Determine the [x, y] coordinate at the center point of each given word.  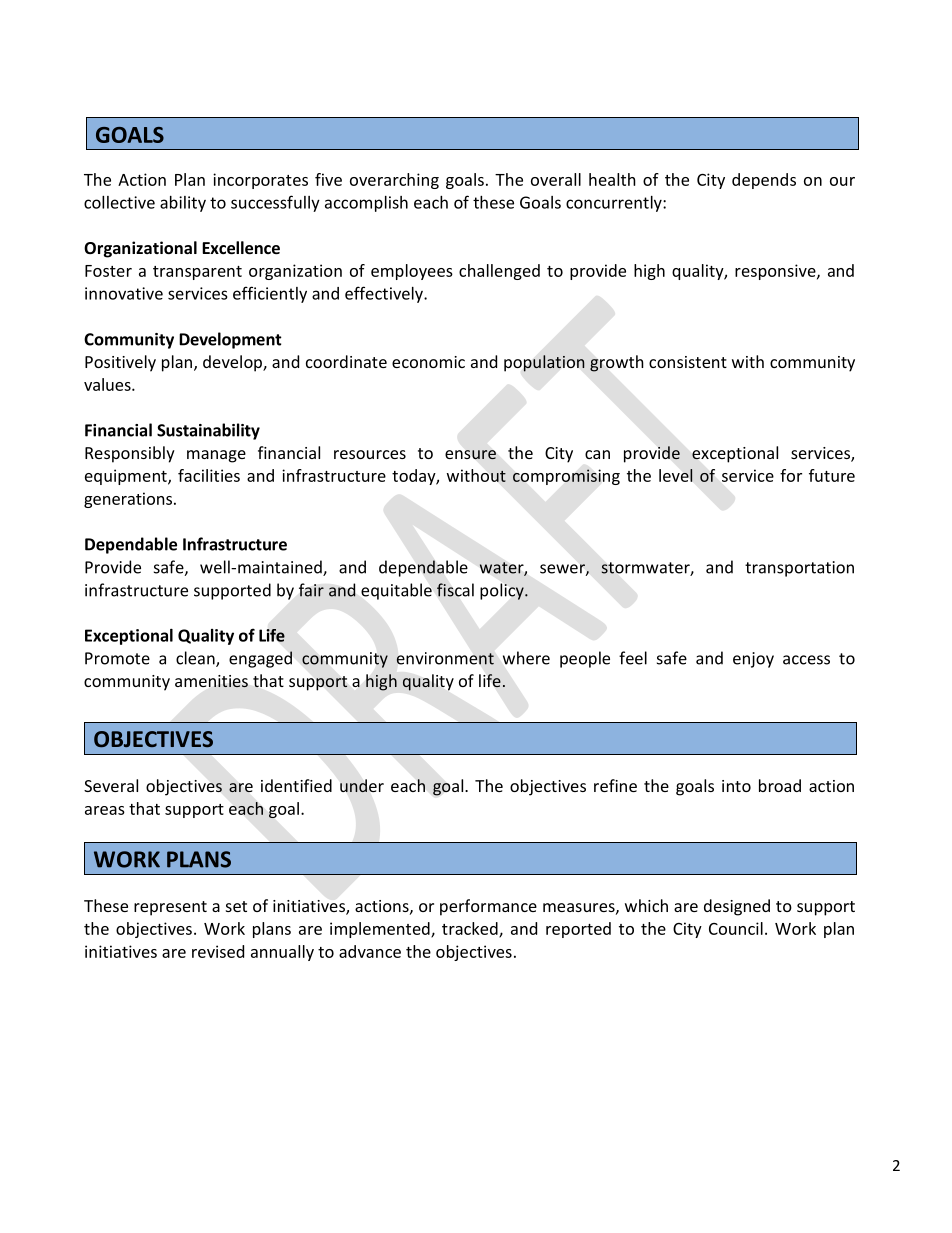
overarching [394, 181]
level [676, 475]
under [362, 786]
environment [445, 658]
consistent [688, 362]
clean [196, 659]
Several [111, 785]
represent [170, 908]
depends [764, 181]
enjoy [753, 660]
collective [119, 202]
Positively [120, 363]
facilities [209, 475]
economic [428, 362]
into [736, 786]
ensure [470, 455]
